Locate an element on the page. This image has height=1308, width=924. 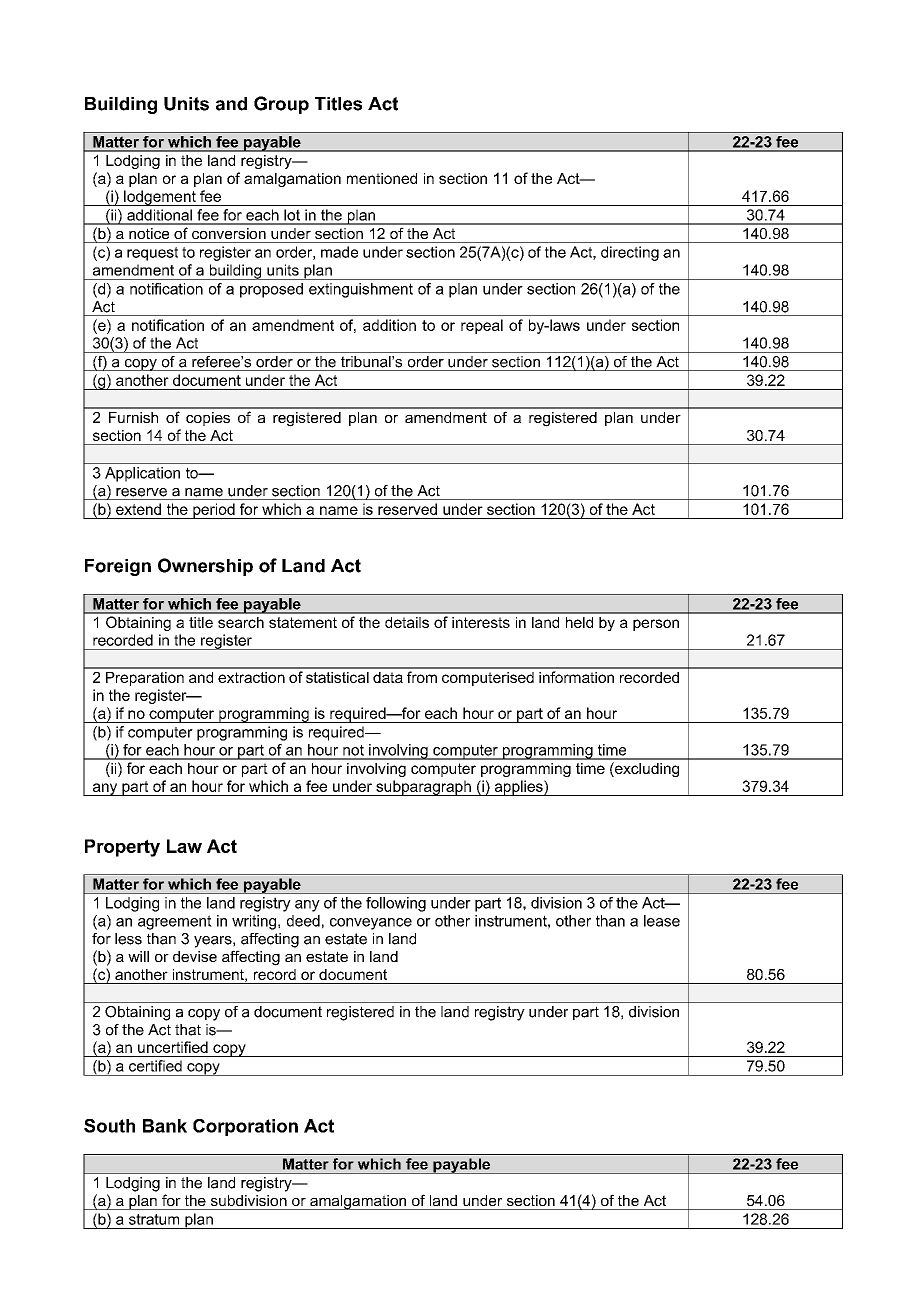
Property is located at coordinates (122, 848).
